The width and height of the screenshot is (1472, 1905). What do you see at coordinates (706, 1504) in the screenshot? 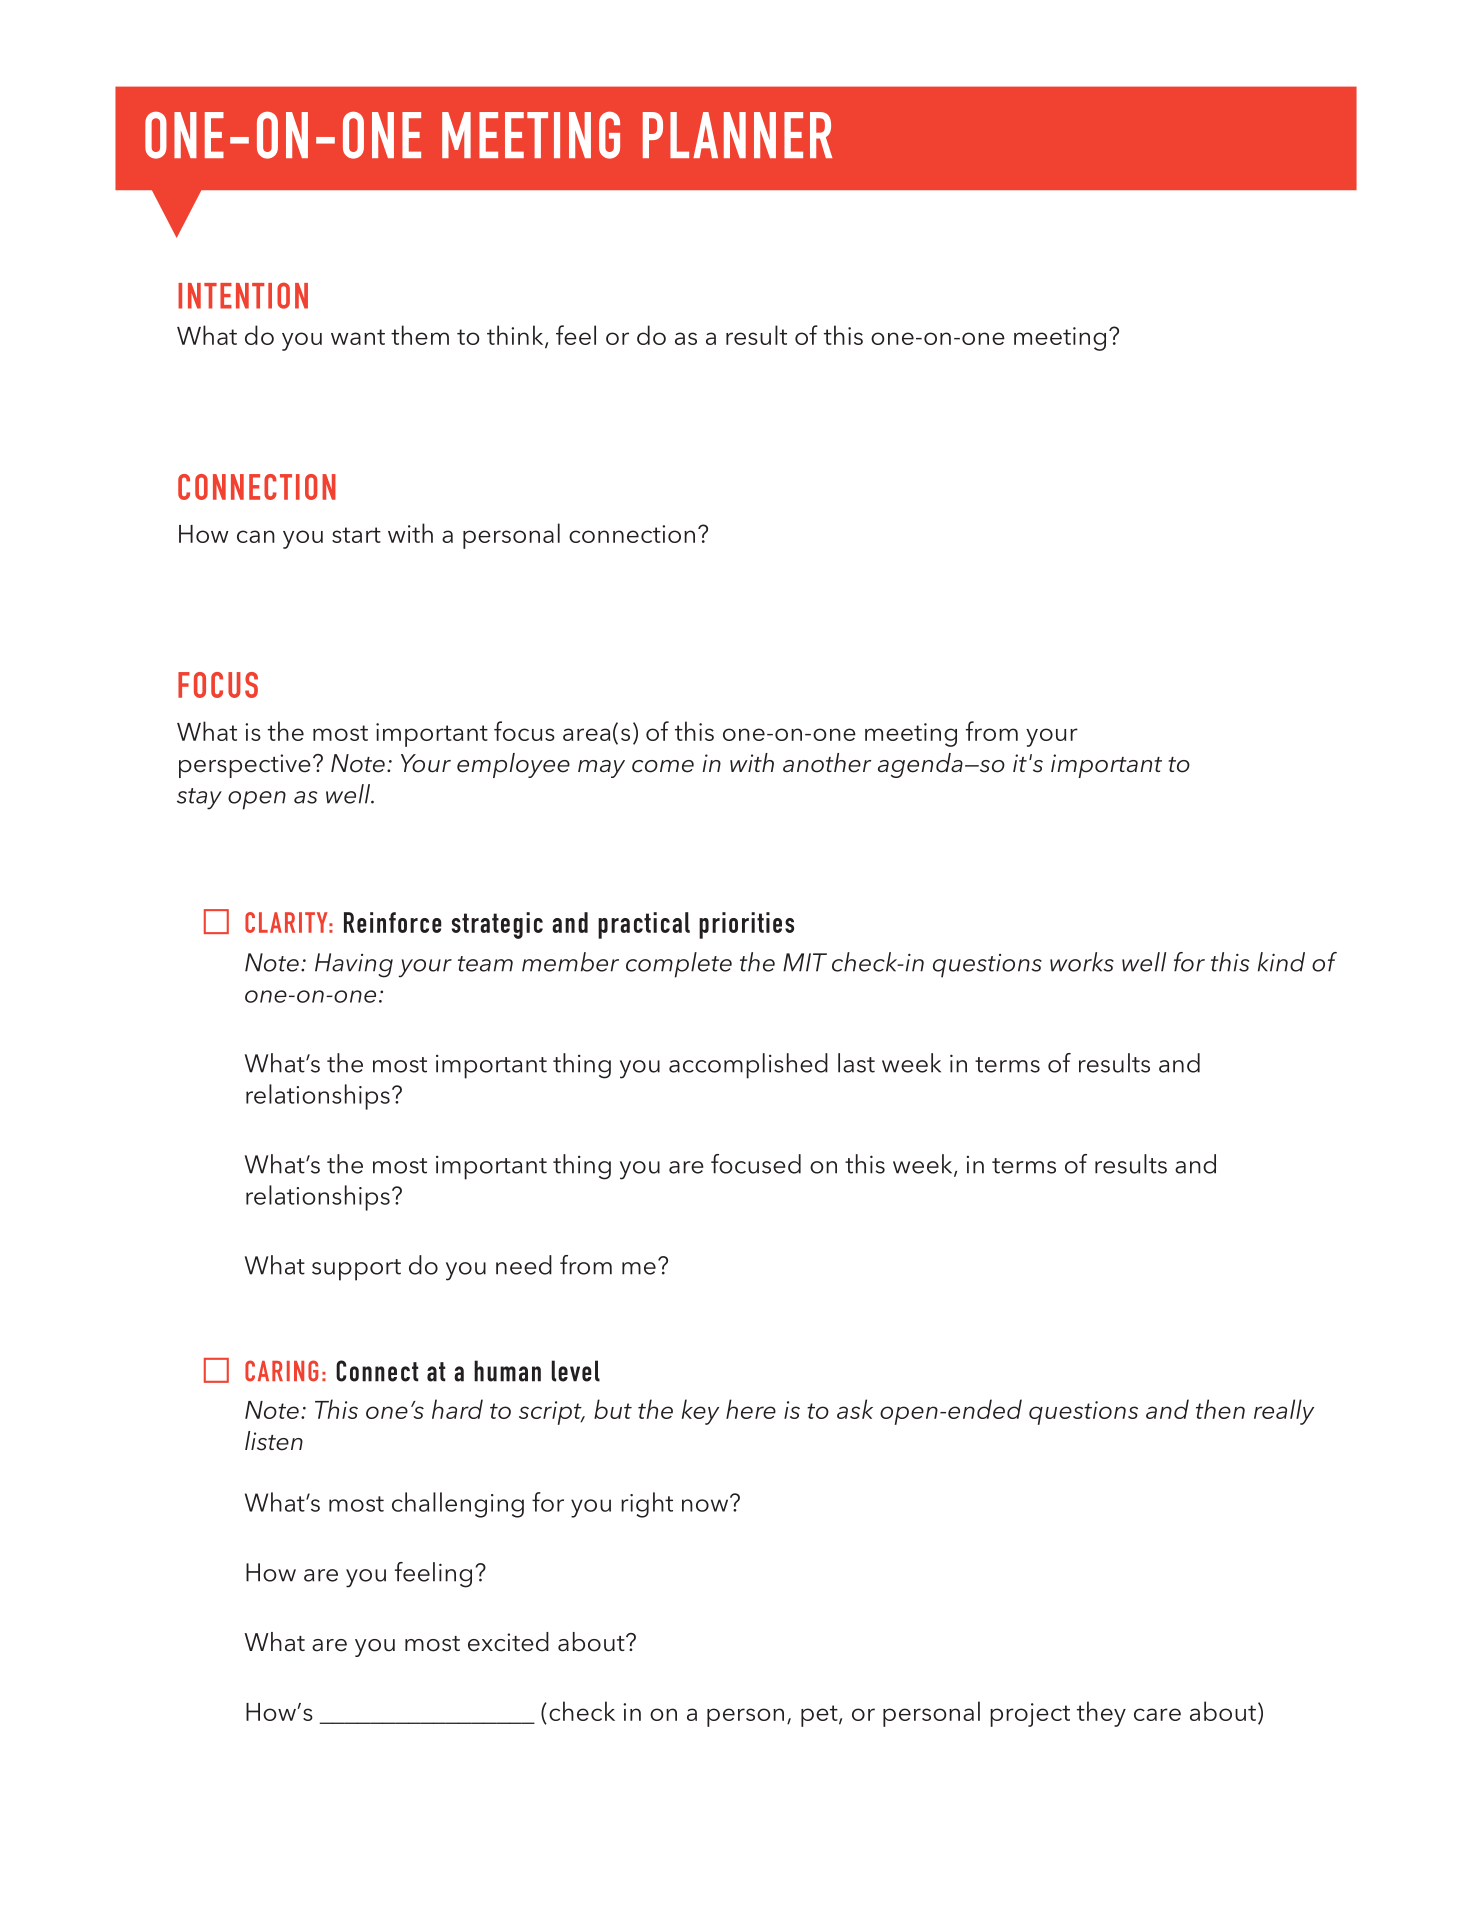
I see `now` at bounding box center [706, 1504].
